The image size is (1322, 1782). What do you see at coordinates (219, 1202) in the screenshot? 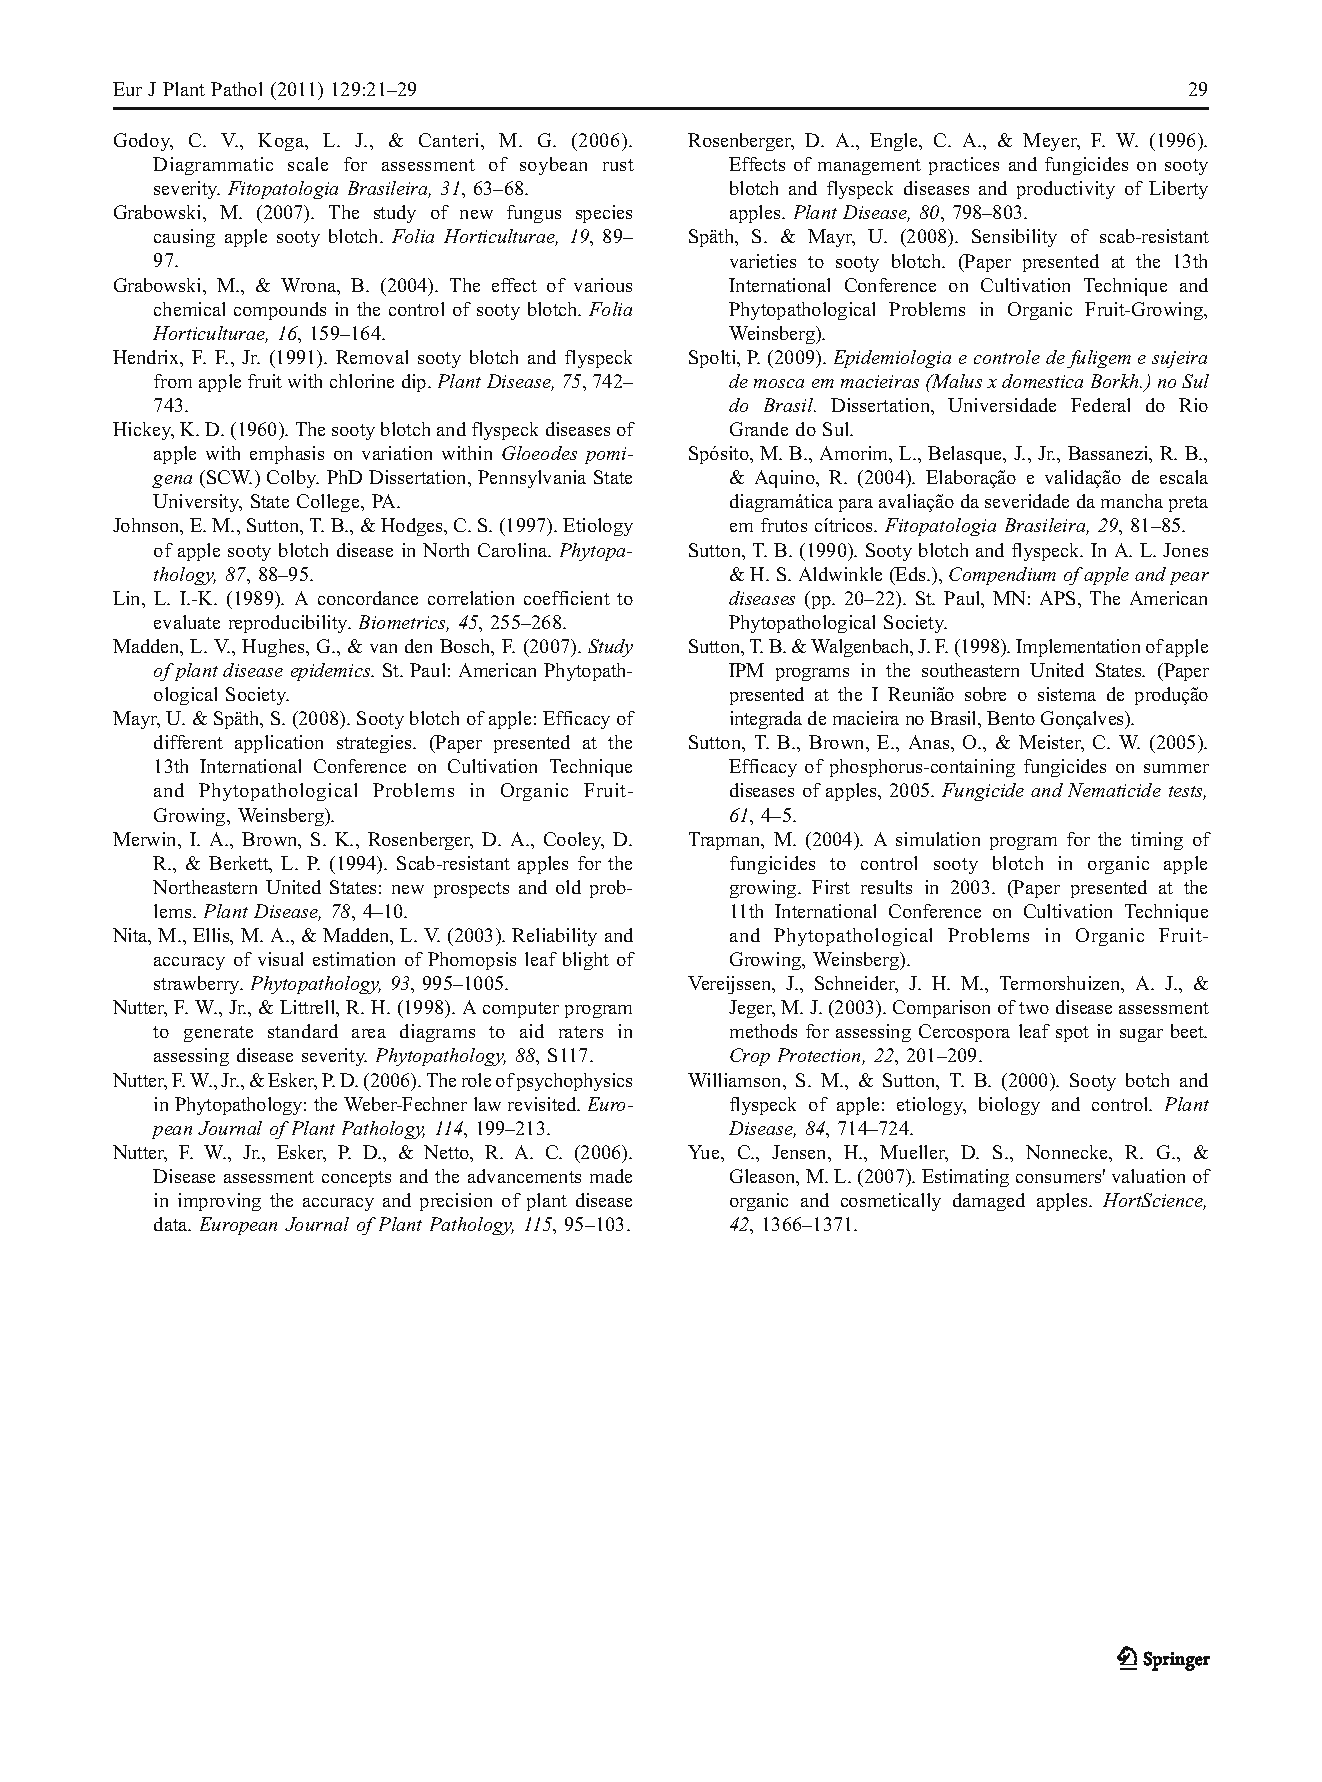
I see `improving` at bounding box center [219, 1202].
